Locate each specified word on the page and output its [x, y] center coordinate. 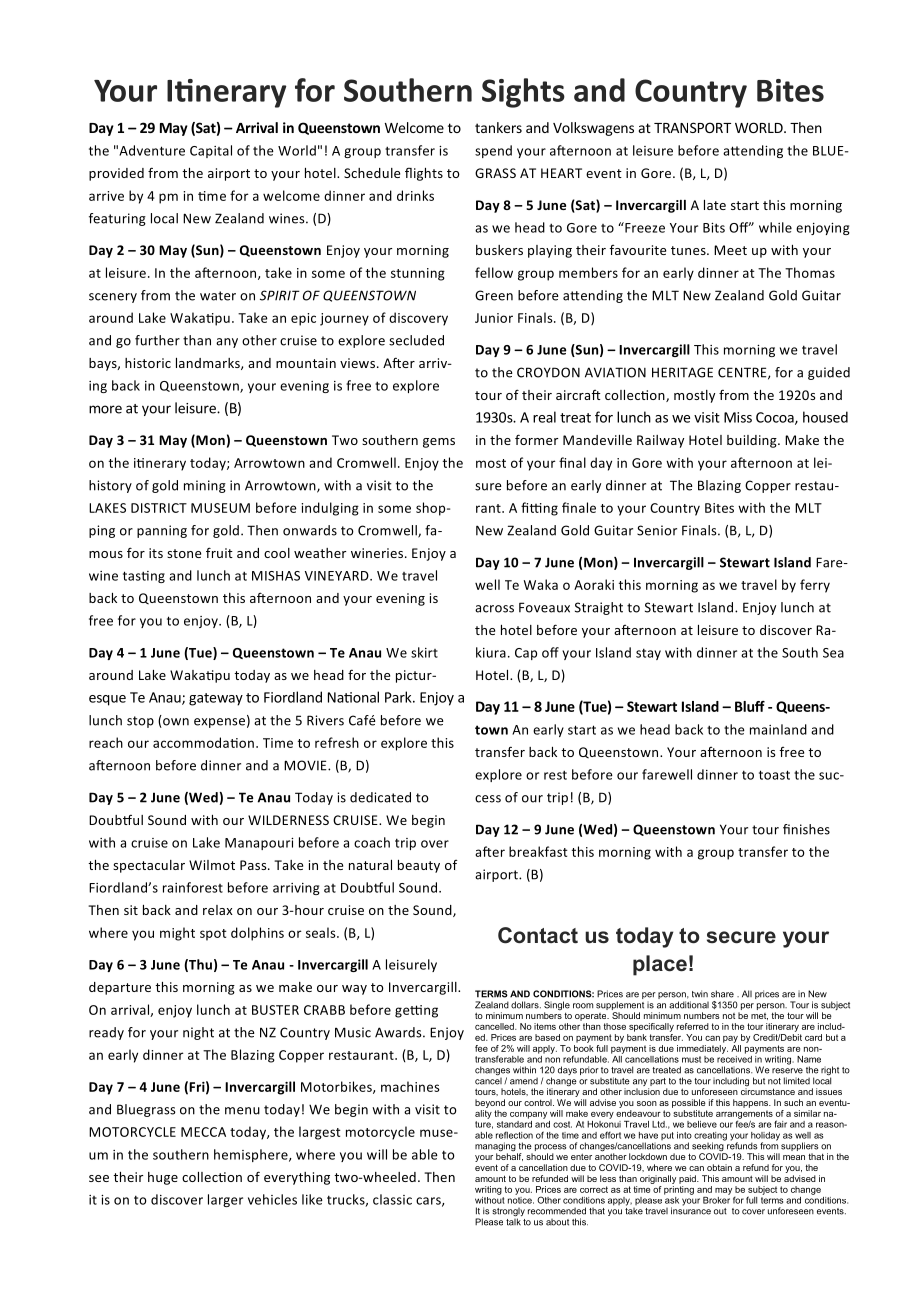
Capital [211, 151]
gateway [216, 699]
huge [163, 1178]
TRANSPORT [692, 127]
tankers [498, 127]
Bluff [750, 706]
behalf [509, 1157]
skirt [424, 652]
